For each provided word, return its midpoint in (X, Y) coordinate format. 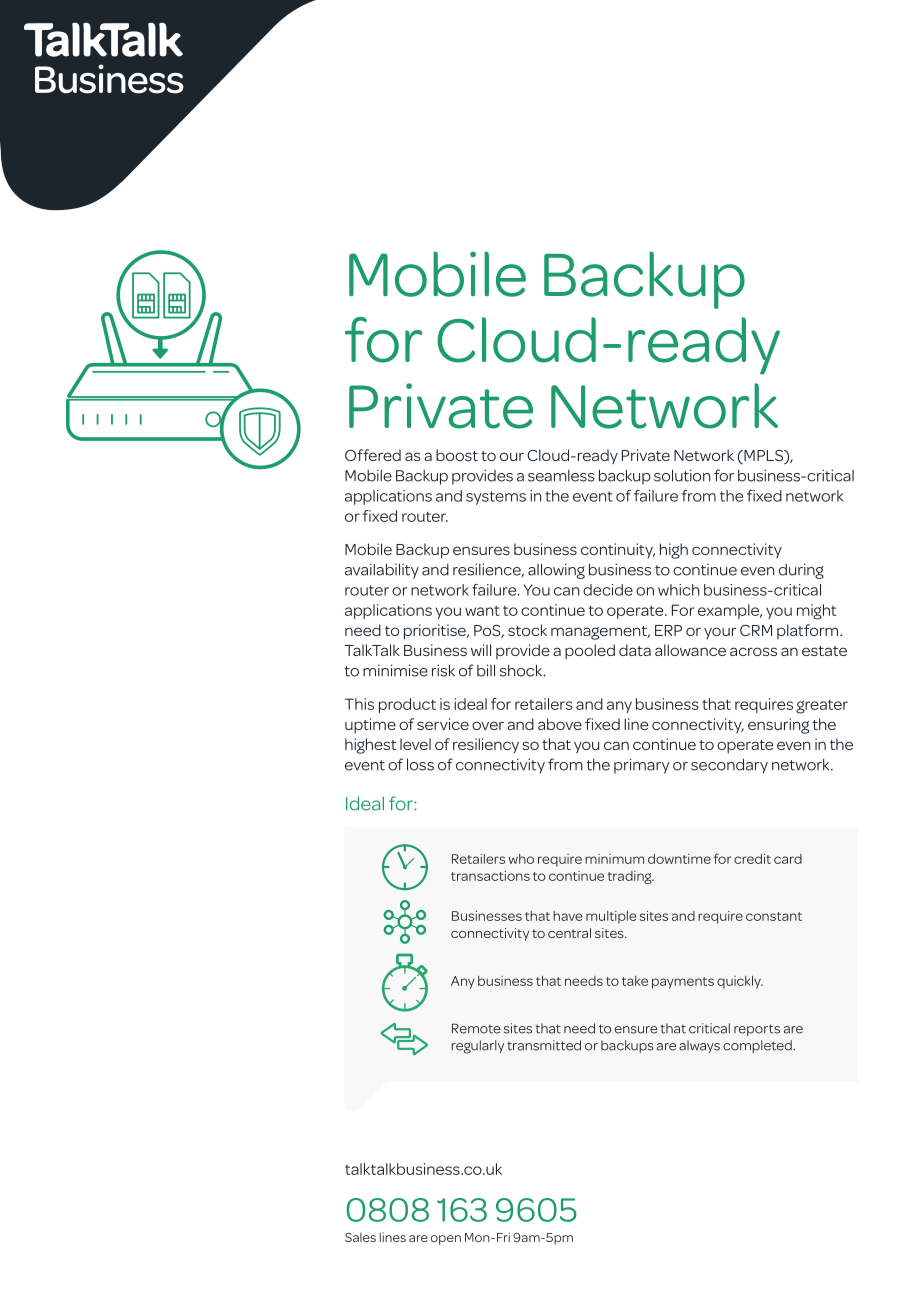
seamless (561, 475)
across (753, 651)
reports (757, 1030)
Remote (476, 1028)
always (699, 1046)
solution (682, 475)
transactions (490, 876)
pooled (590, 651)
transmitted (544, 1045)
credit (752, 859)
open (446, 1240)
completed (758, 1046)
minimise (395, 670)
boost (457, 455)
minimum (614, 859)
